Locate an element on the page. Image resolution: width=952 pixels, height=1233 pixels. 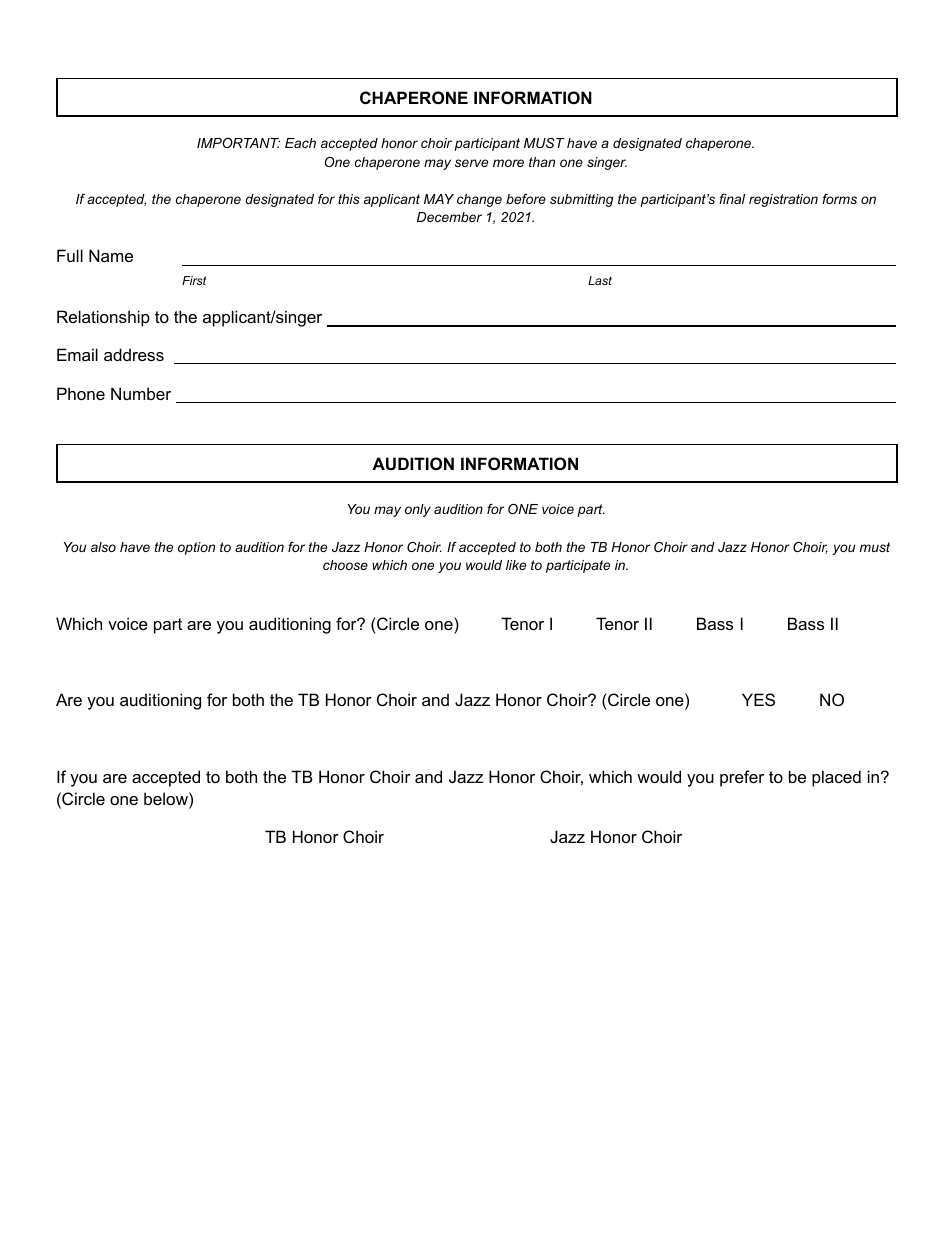
serve is located at coordinates (471, 163).
